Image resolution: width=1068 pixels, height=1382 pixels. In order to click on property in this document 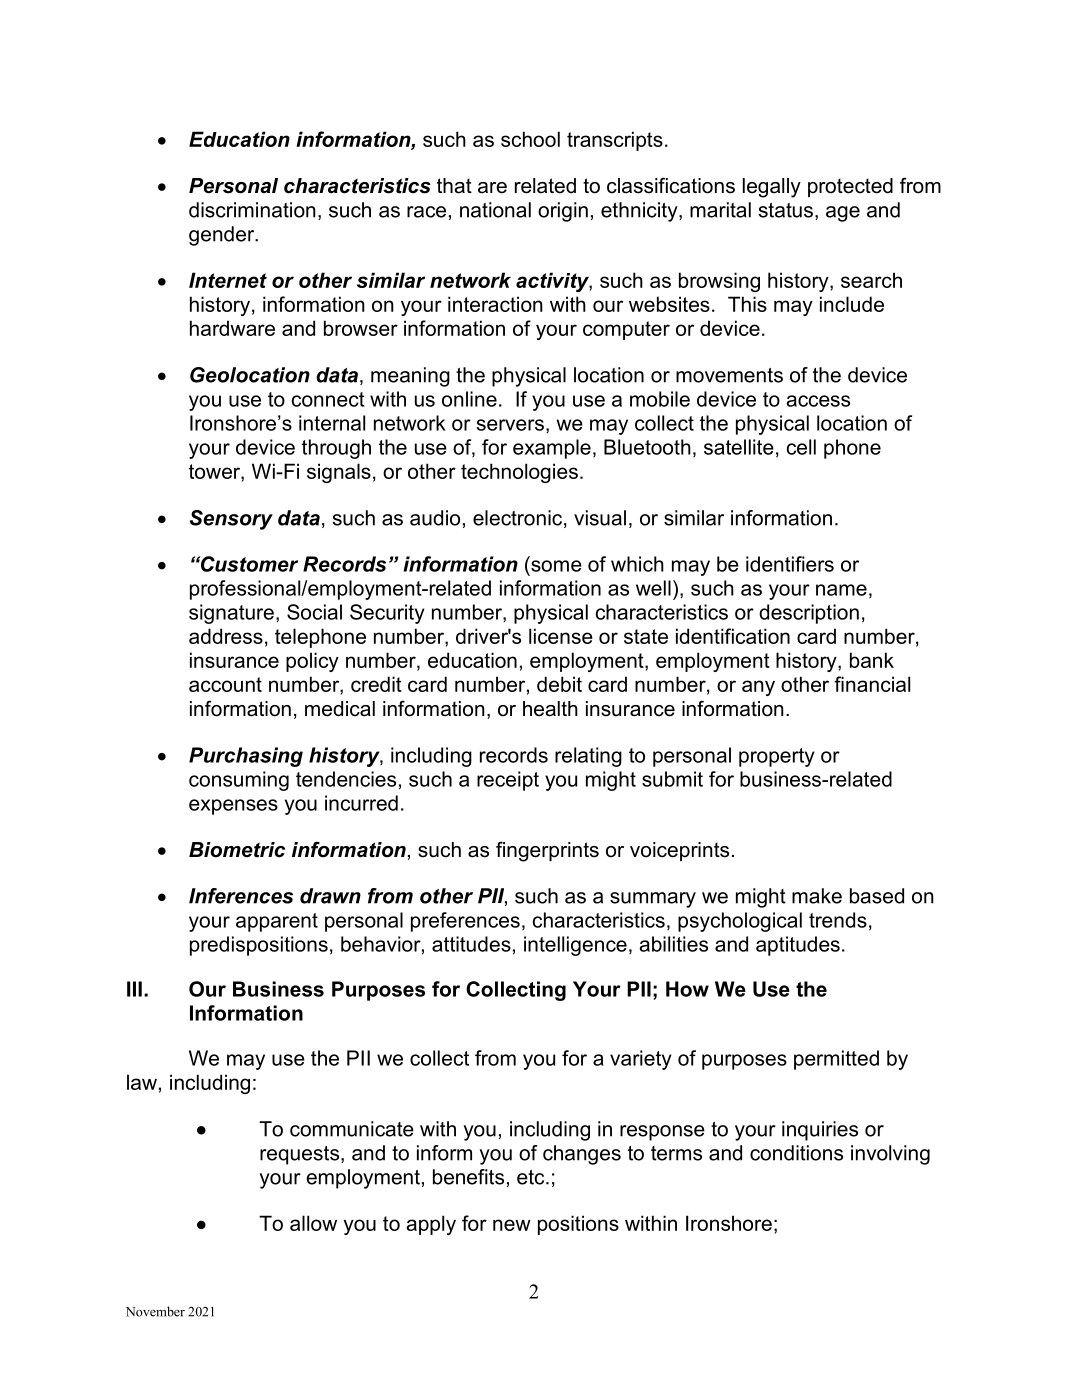, I will do `click(777, 757)`.
